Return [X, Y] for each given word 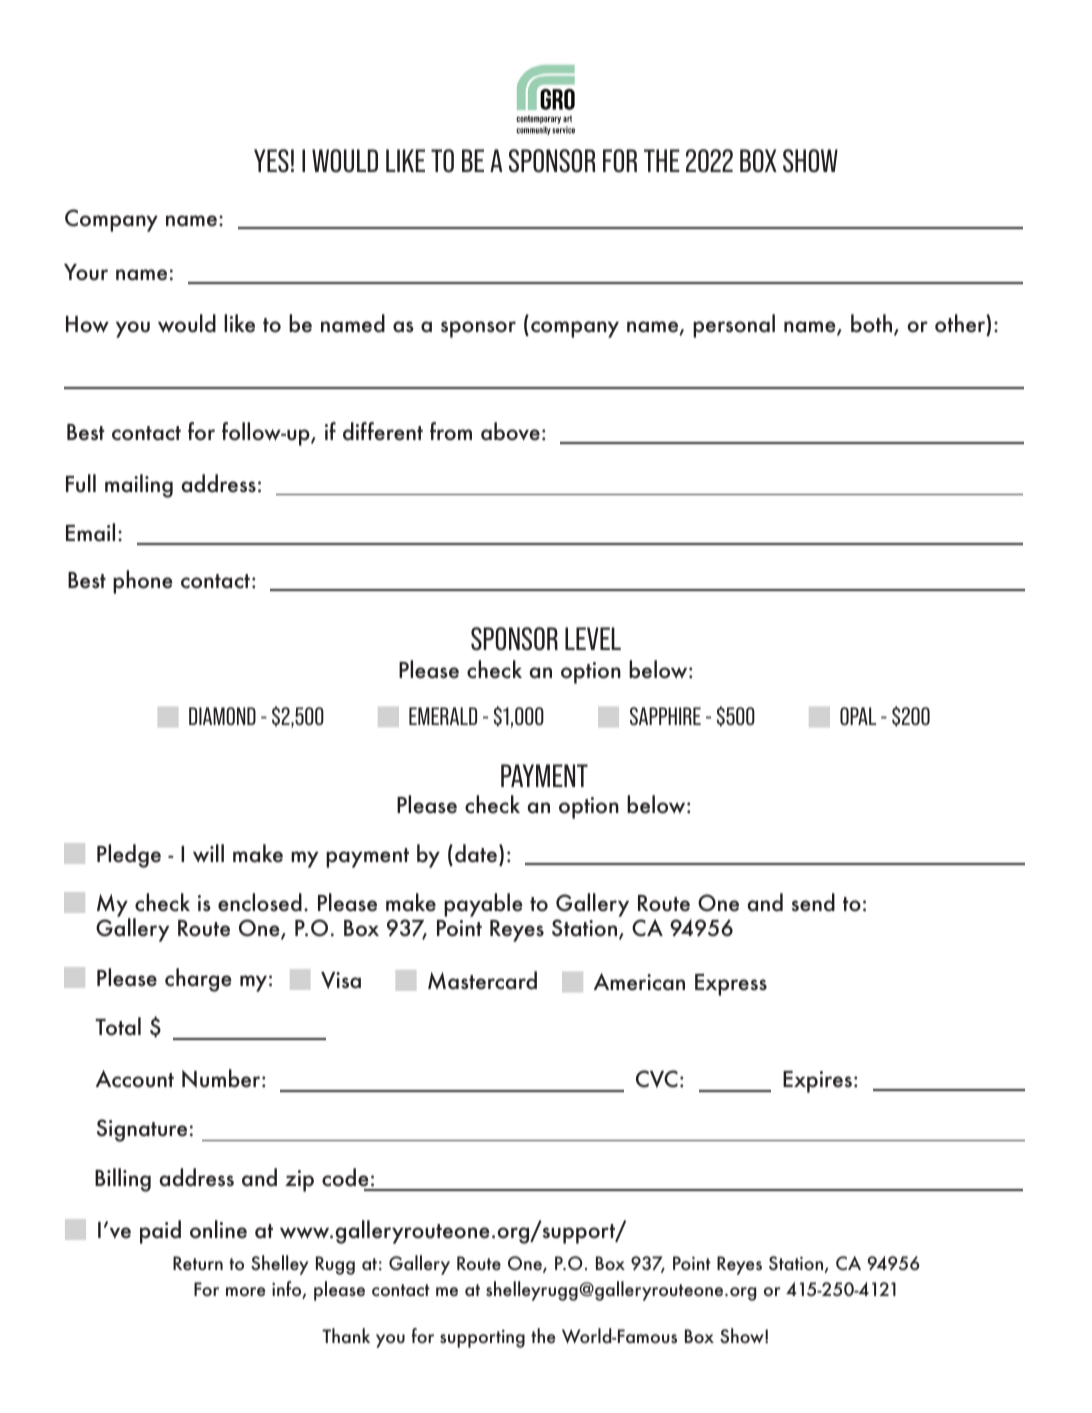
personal [734, 326]
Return [198, 1263]
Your [86, 272]
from [451, 431]
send [813, 902]
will [208, 853]
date [476, 853]
